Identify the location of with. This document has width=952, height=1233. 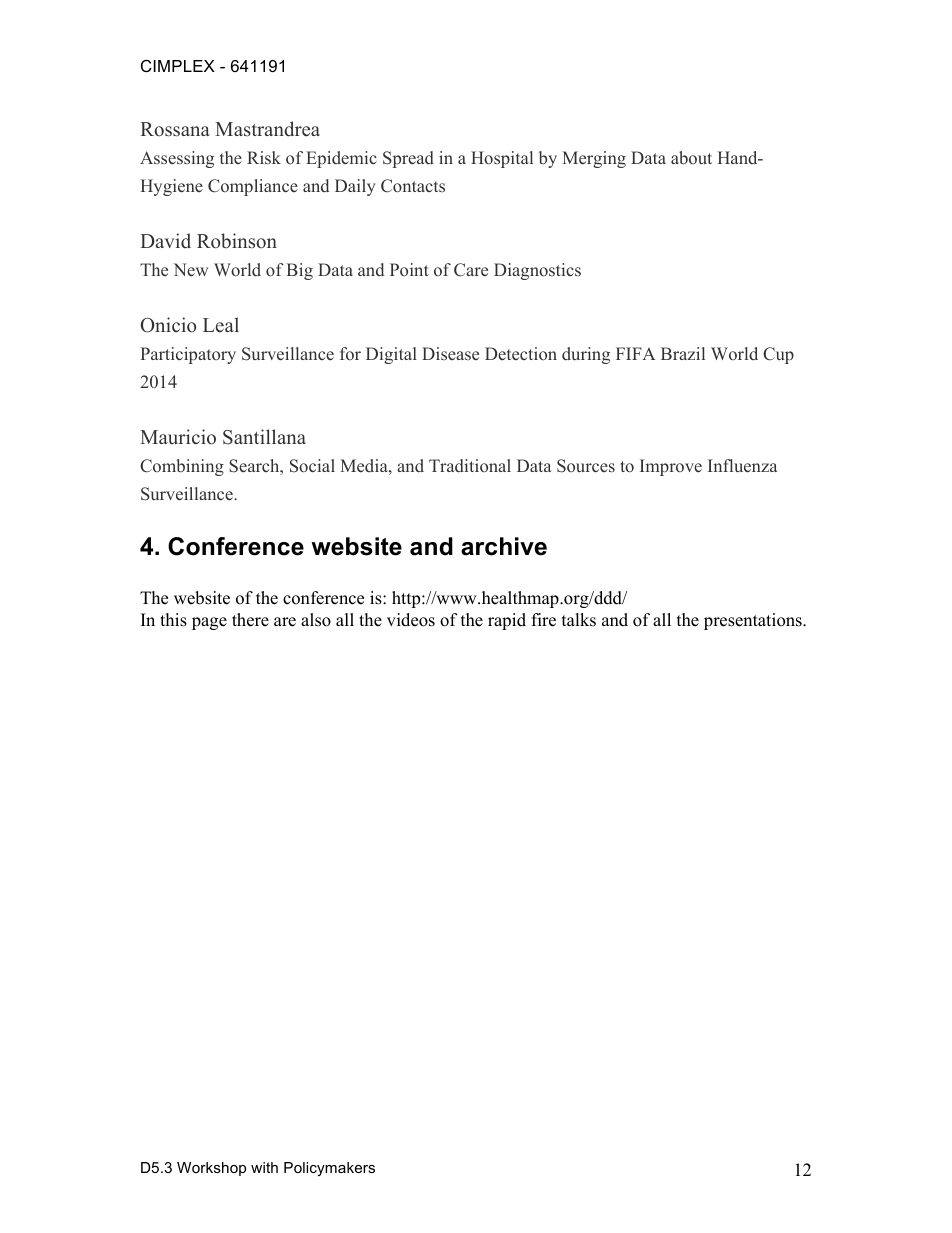
(264, 1167).
